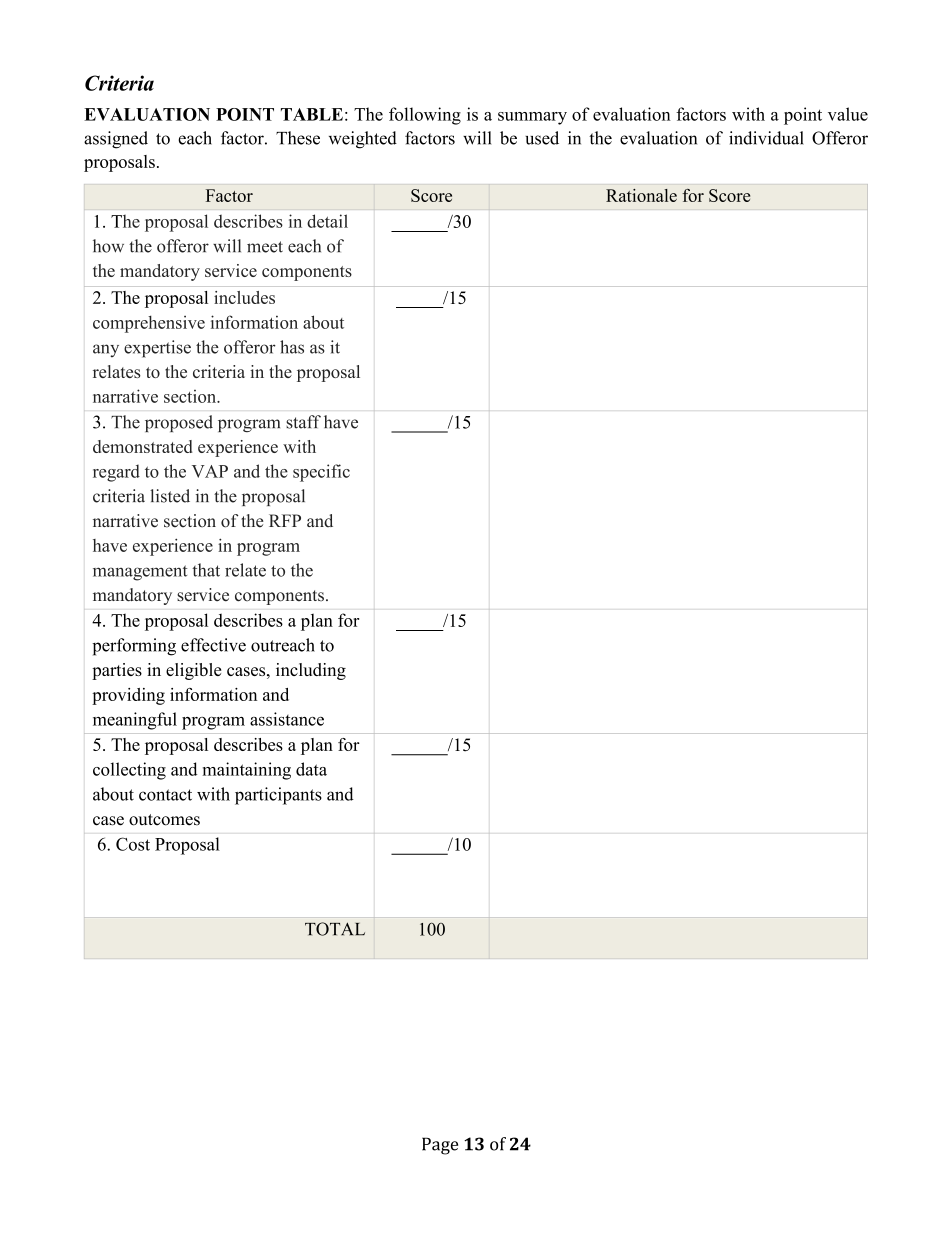  I want to click on data, so click(311, 769).
